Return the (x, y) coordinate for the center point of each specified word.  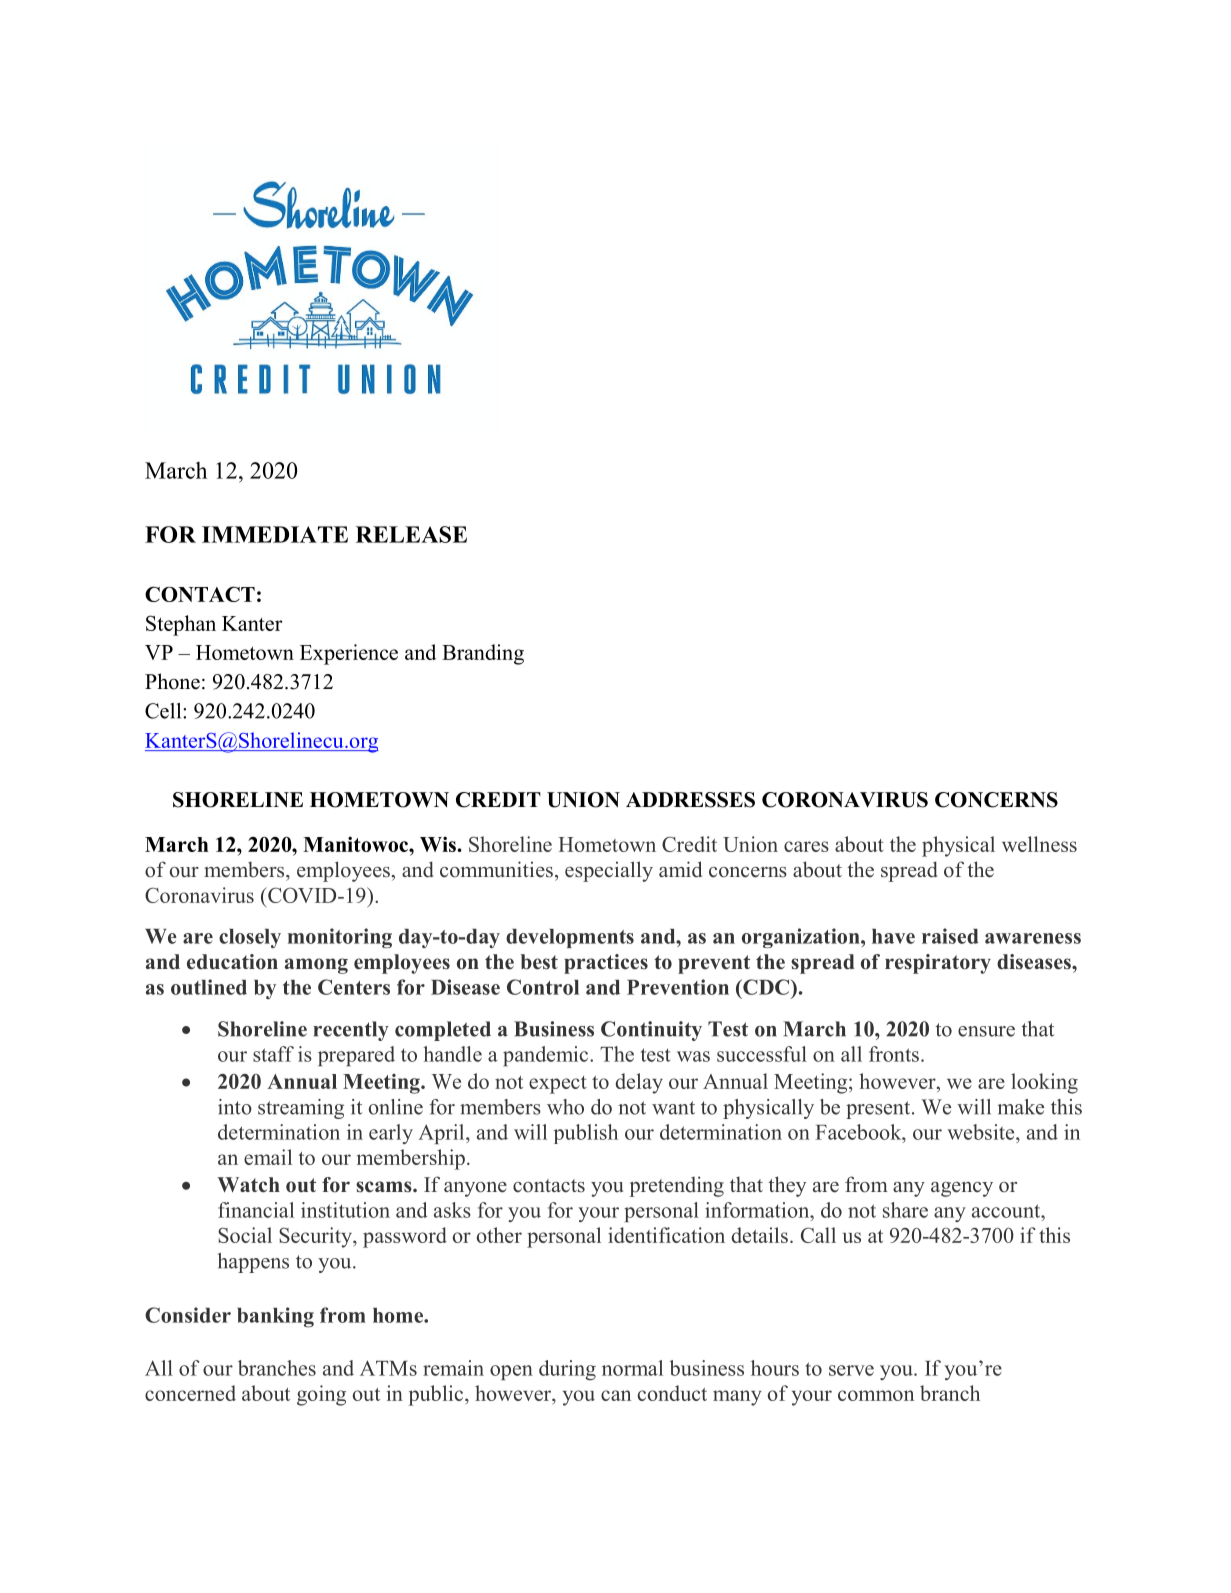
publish (586, 1134)
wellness (1039, 844)
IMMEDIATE (275, 534)
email (268, 1157)
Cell (164, 711)
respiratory (938, 964)
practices (606, 964)
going (321, 1395)
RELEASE (411, 534)
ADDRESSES (690, 800)
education (232, 962)
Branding (483, 654)
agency (962, 1189)
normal (632, 1368)
